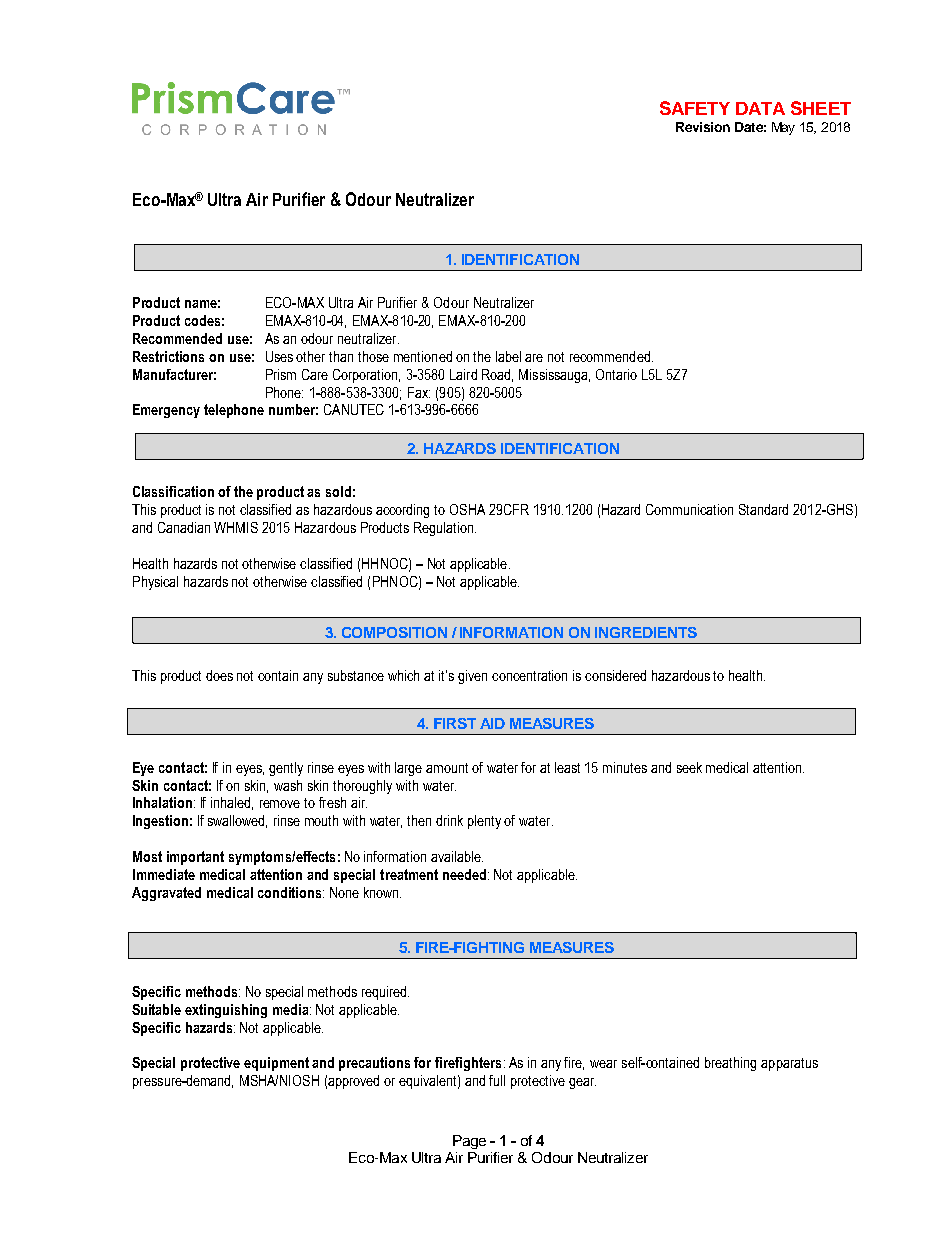 The width and height of the screenshot is (952, 1233). Describe the element at coordinates (497, 1080) in the screenshot. I see `full` at that location.
